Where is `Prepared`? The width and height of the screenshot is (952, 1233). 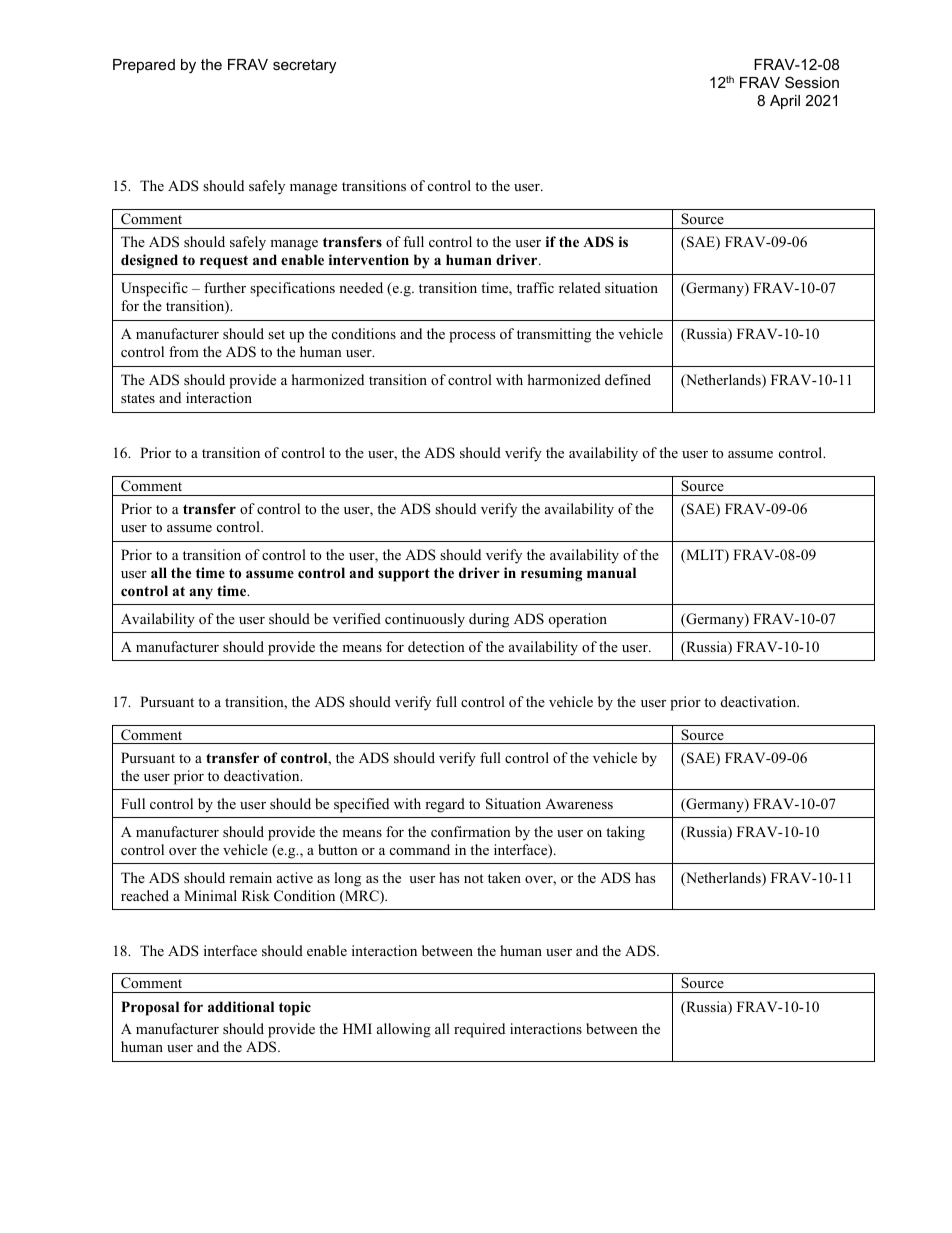 Prepared is located at coordinates (144, 66).
